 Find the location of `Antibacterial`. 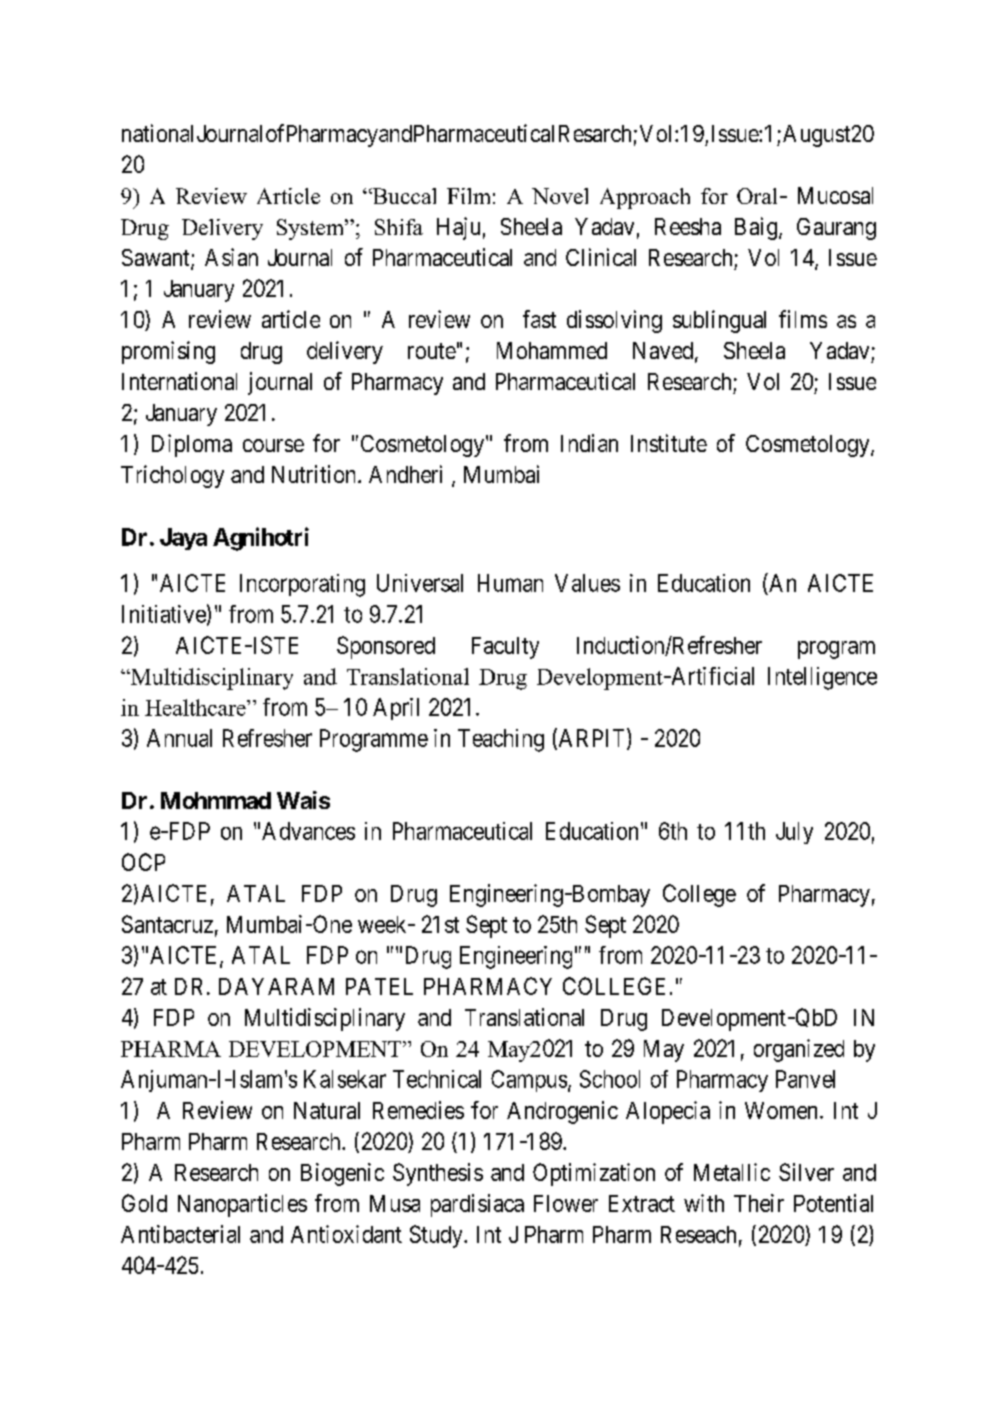

Antibacterial is located at coordinates (180, 1234).
